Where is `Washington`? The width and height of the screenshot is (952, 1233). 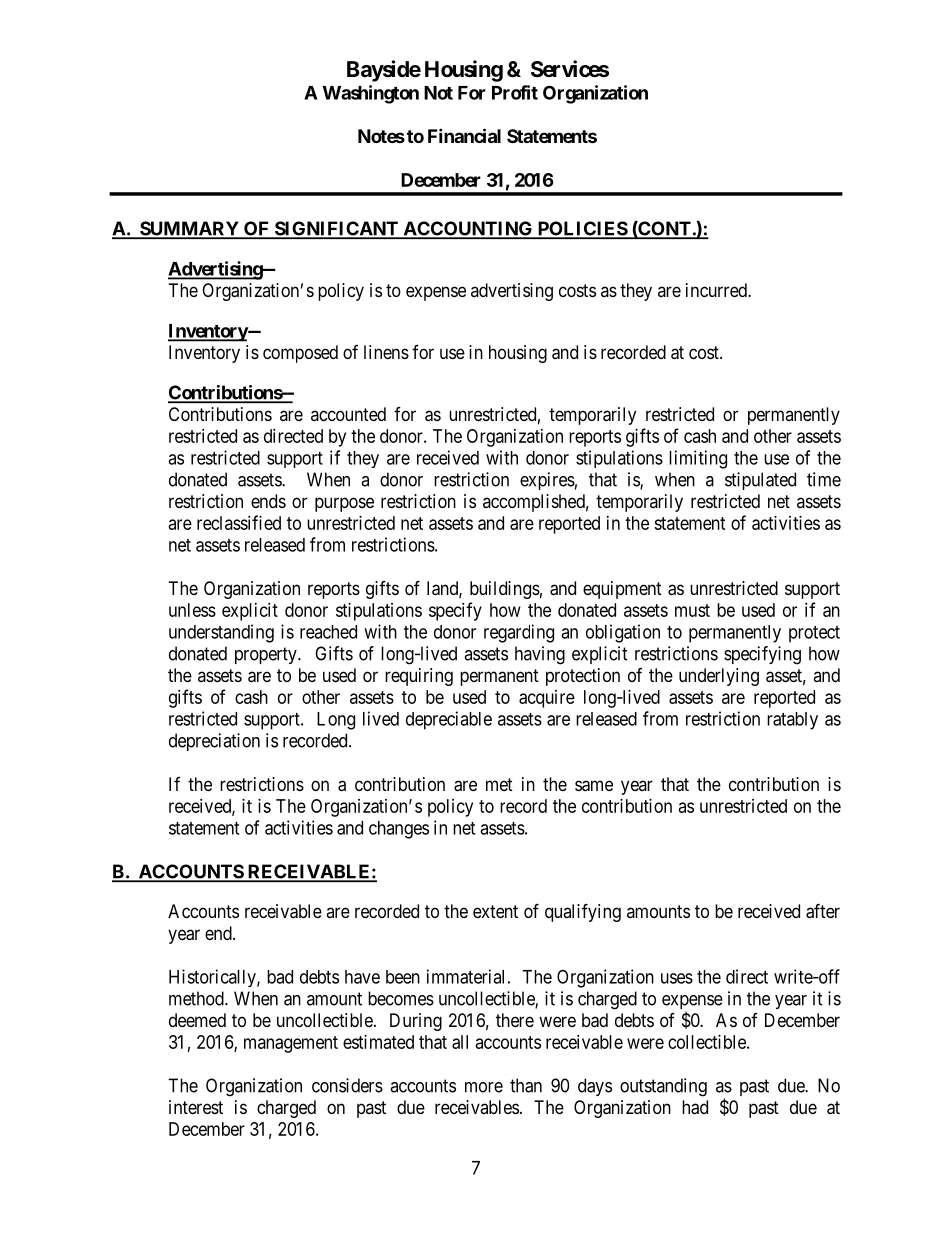
Washington is located at coordinates (371, 94).
